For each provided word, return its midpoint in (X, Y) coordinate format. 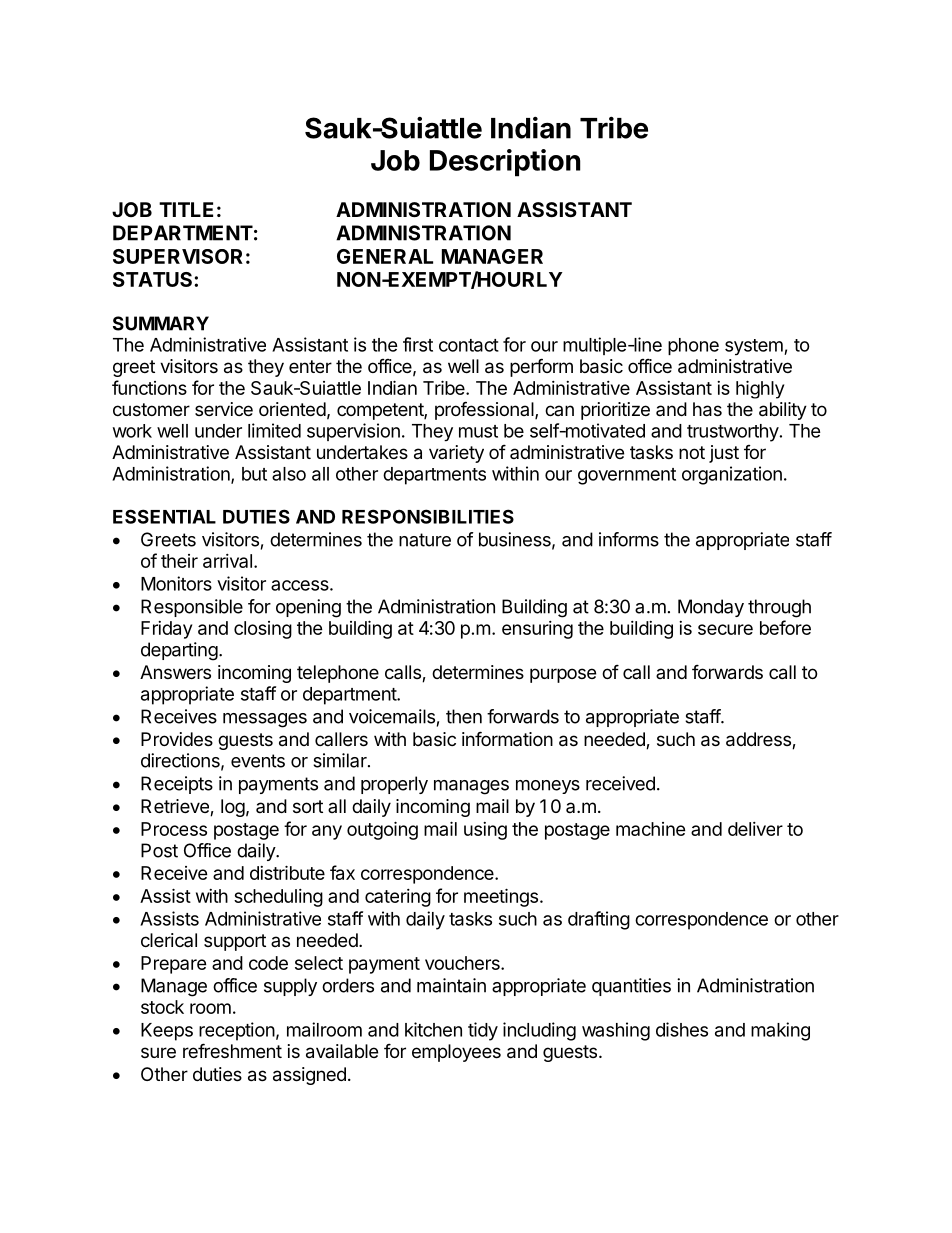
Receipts (177, 785)
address (759, 740)
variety (456, 454)
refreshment (232, 1050)
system (755, 347)
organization (732, 475)
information (507, 738)
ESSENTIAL (164, 516)
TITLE (186, 209)
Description (505, 163)
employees (456, 1053)
